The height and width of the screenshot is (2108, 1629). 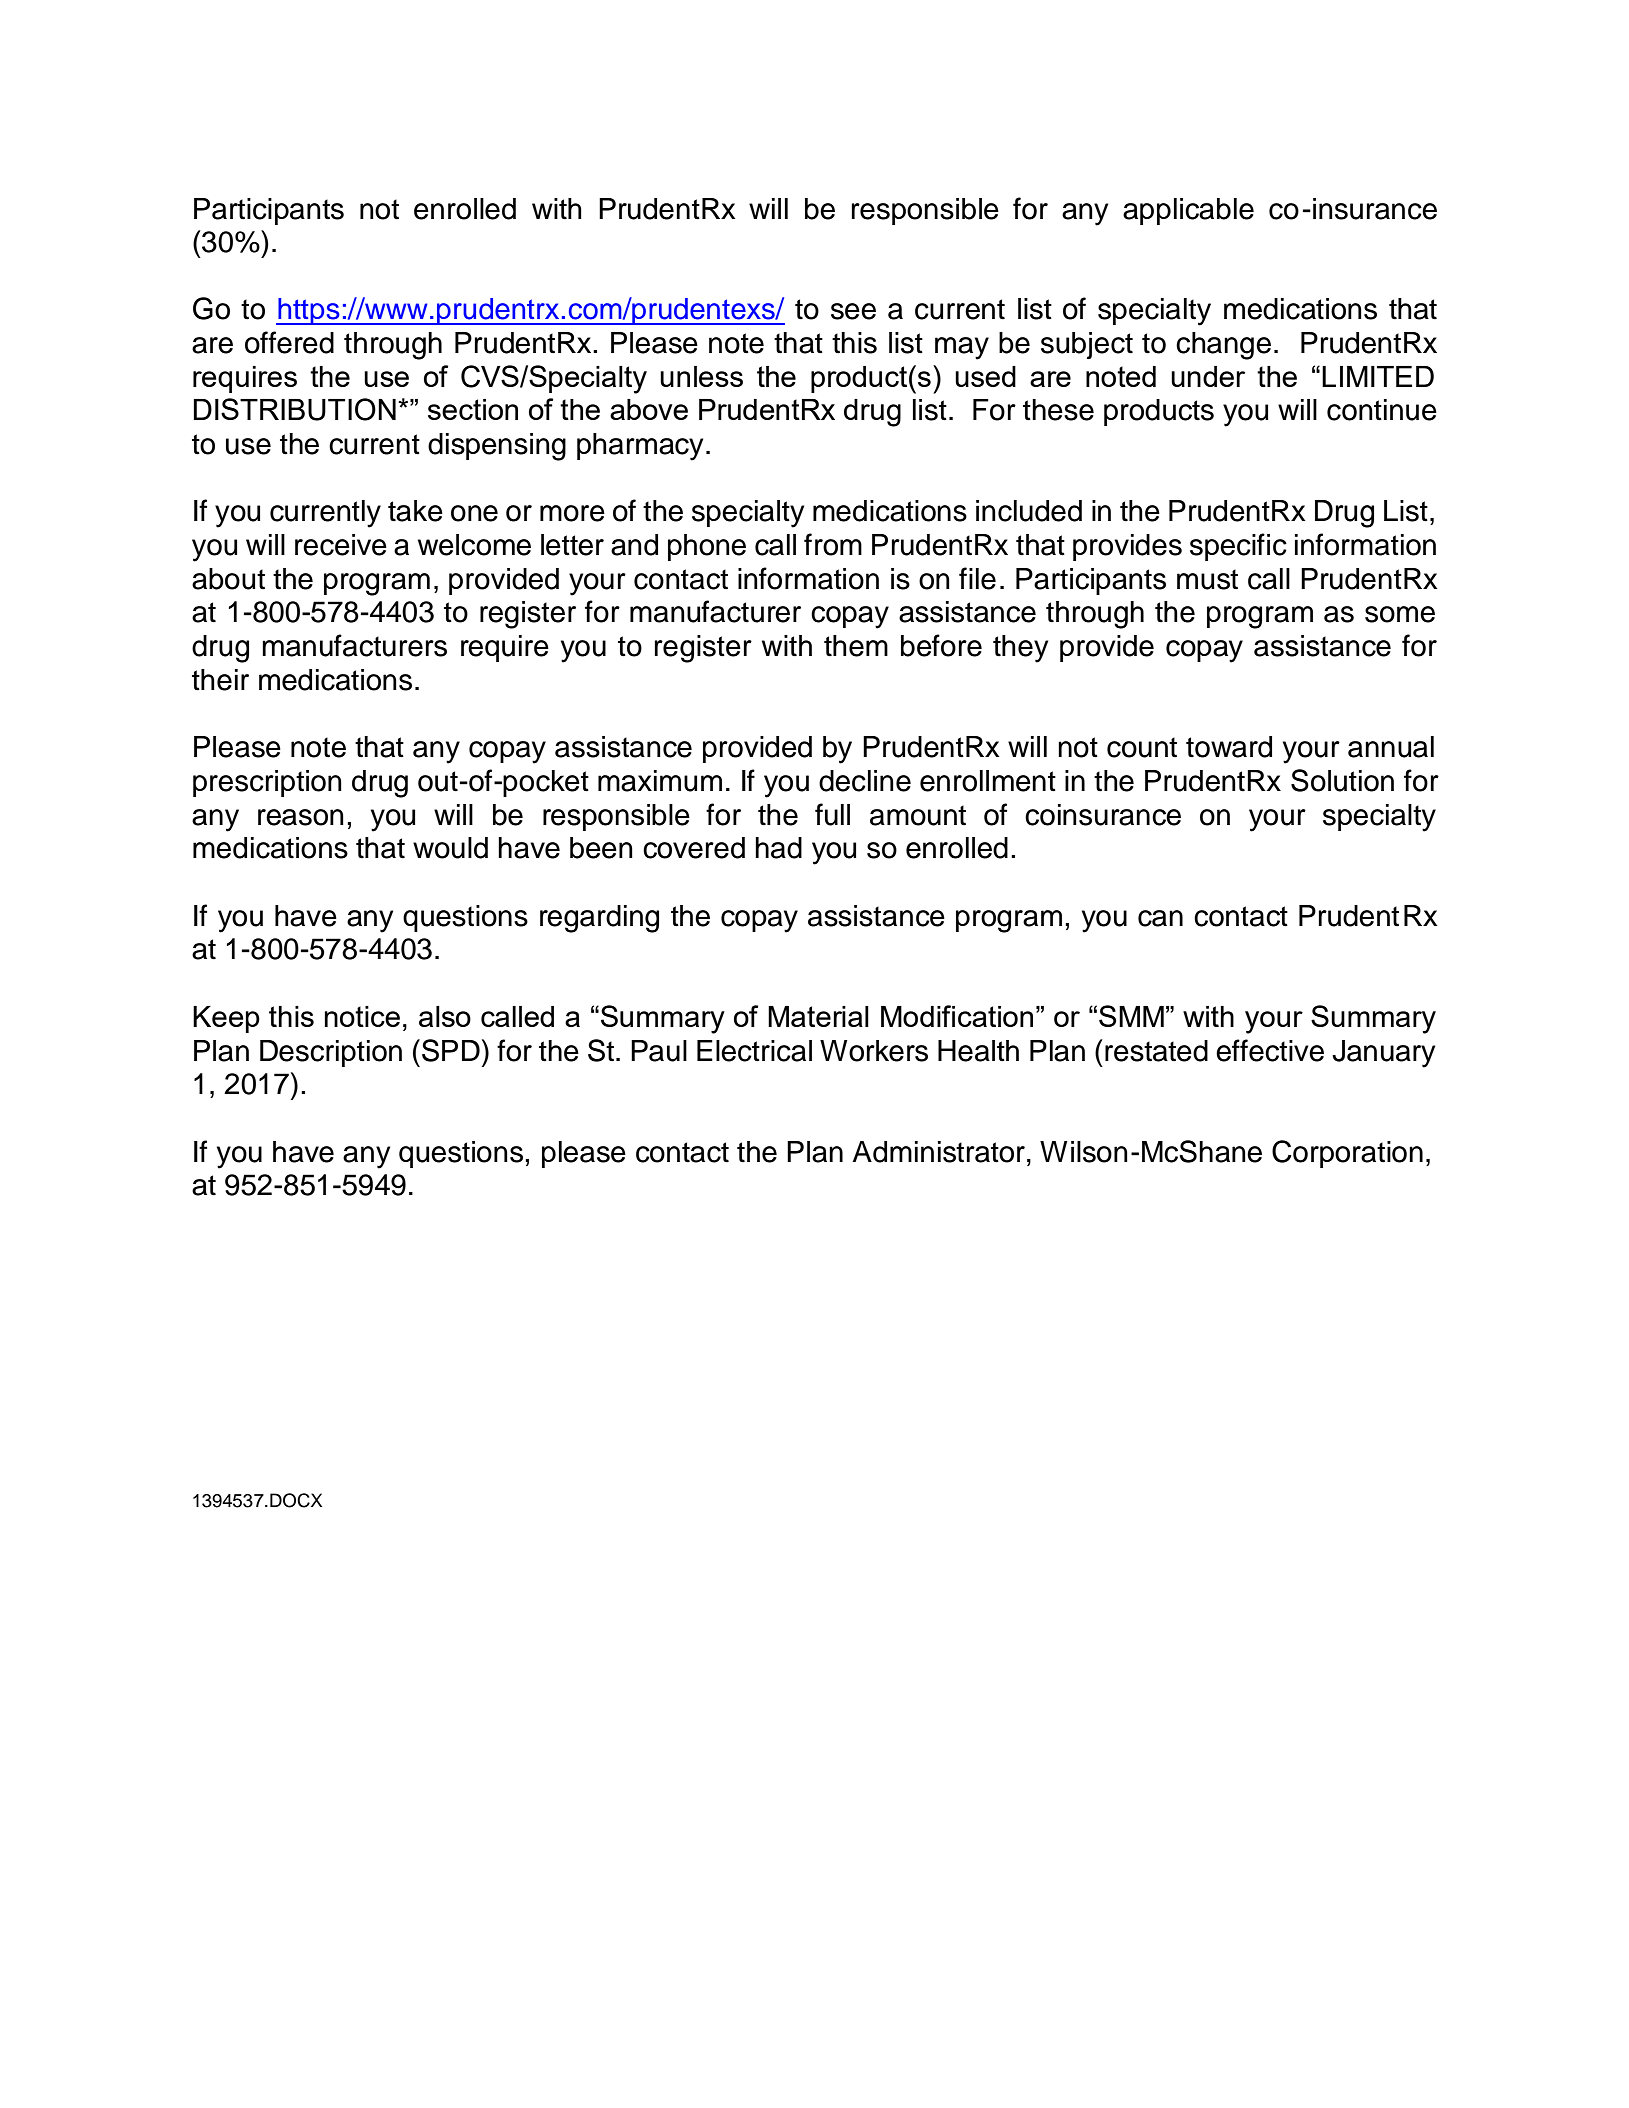 I want to click on their, so click(x=220, y=680).
